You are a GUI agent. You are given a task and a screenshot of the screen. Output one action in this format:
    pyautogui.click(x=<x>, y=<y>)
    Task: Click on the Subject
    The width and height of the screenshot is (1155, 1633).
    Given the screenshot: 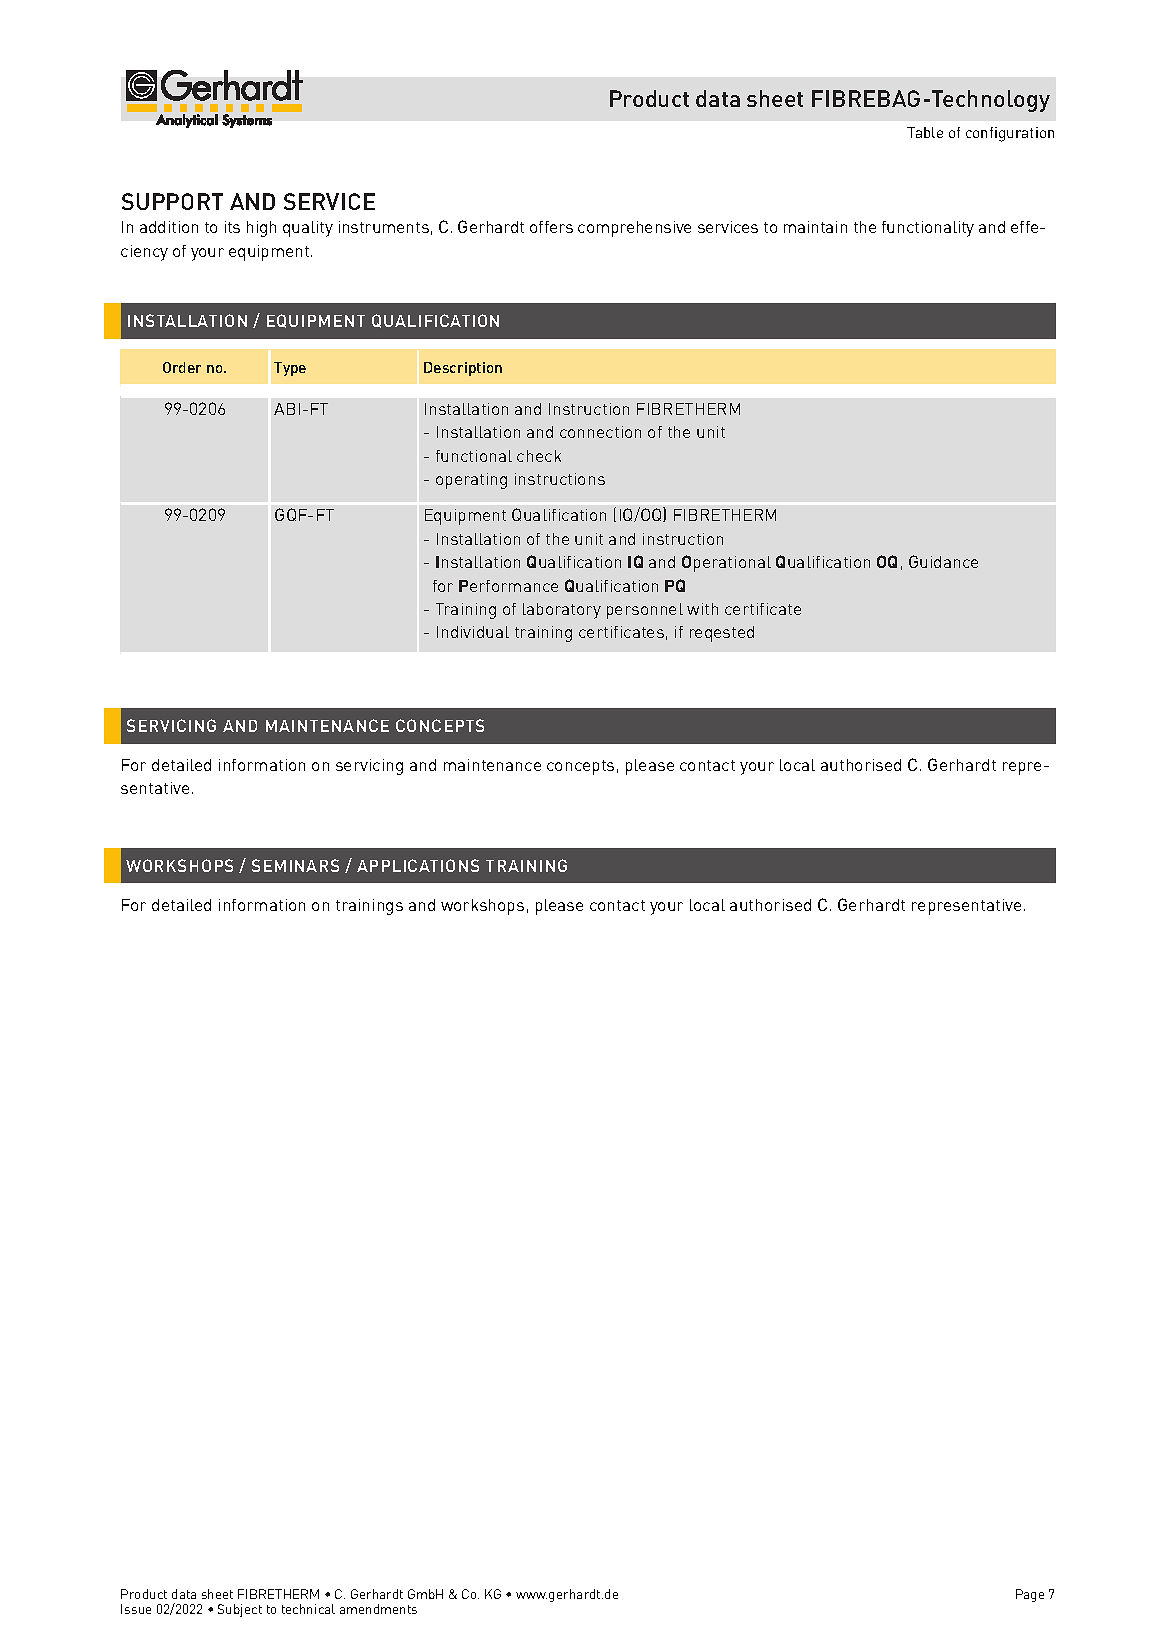 What is the action you would take?
    pyautogui.click(x=240, y=1610)
